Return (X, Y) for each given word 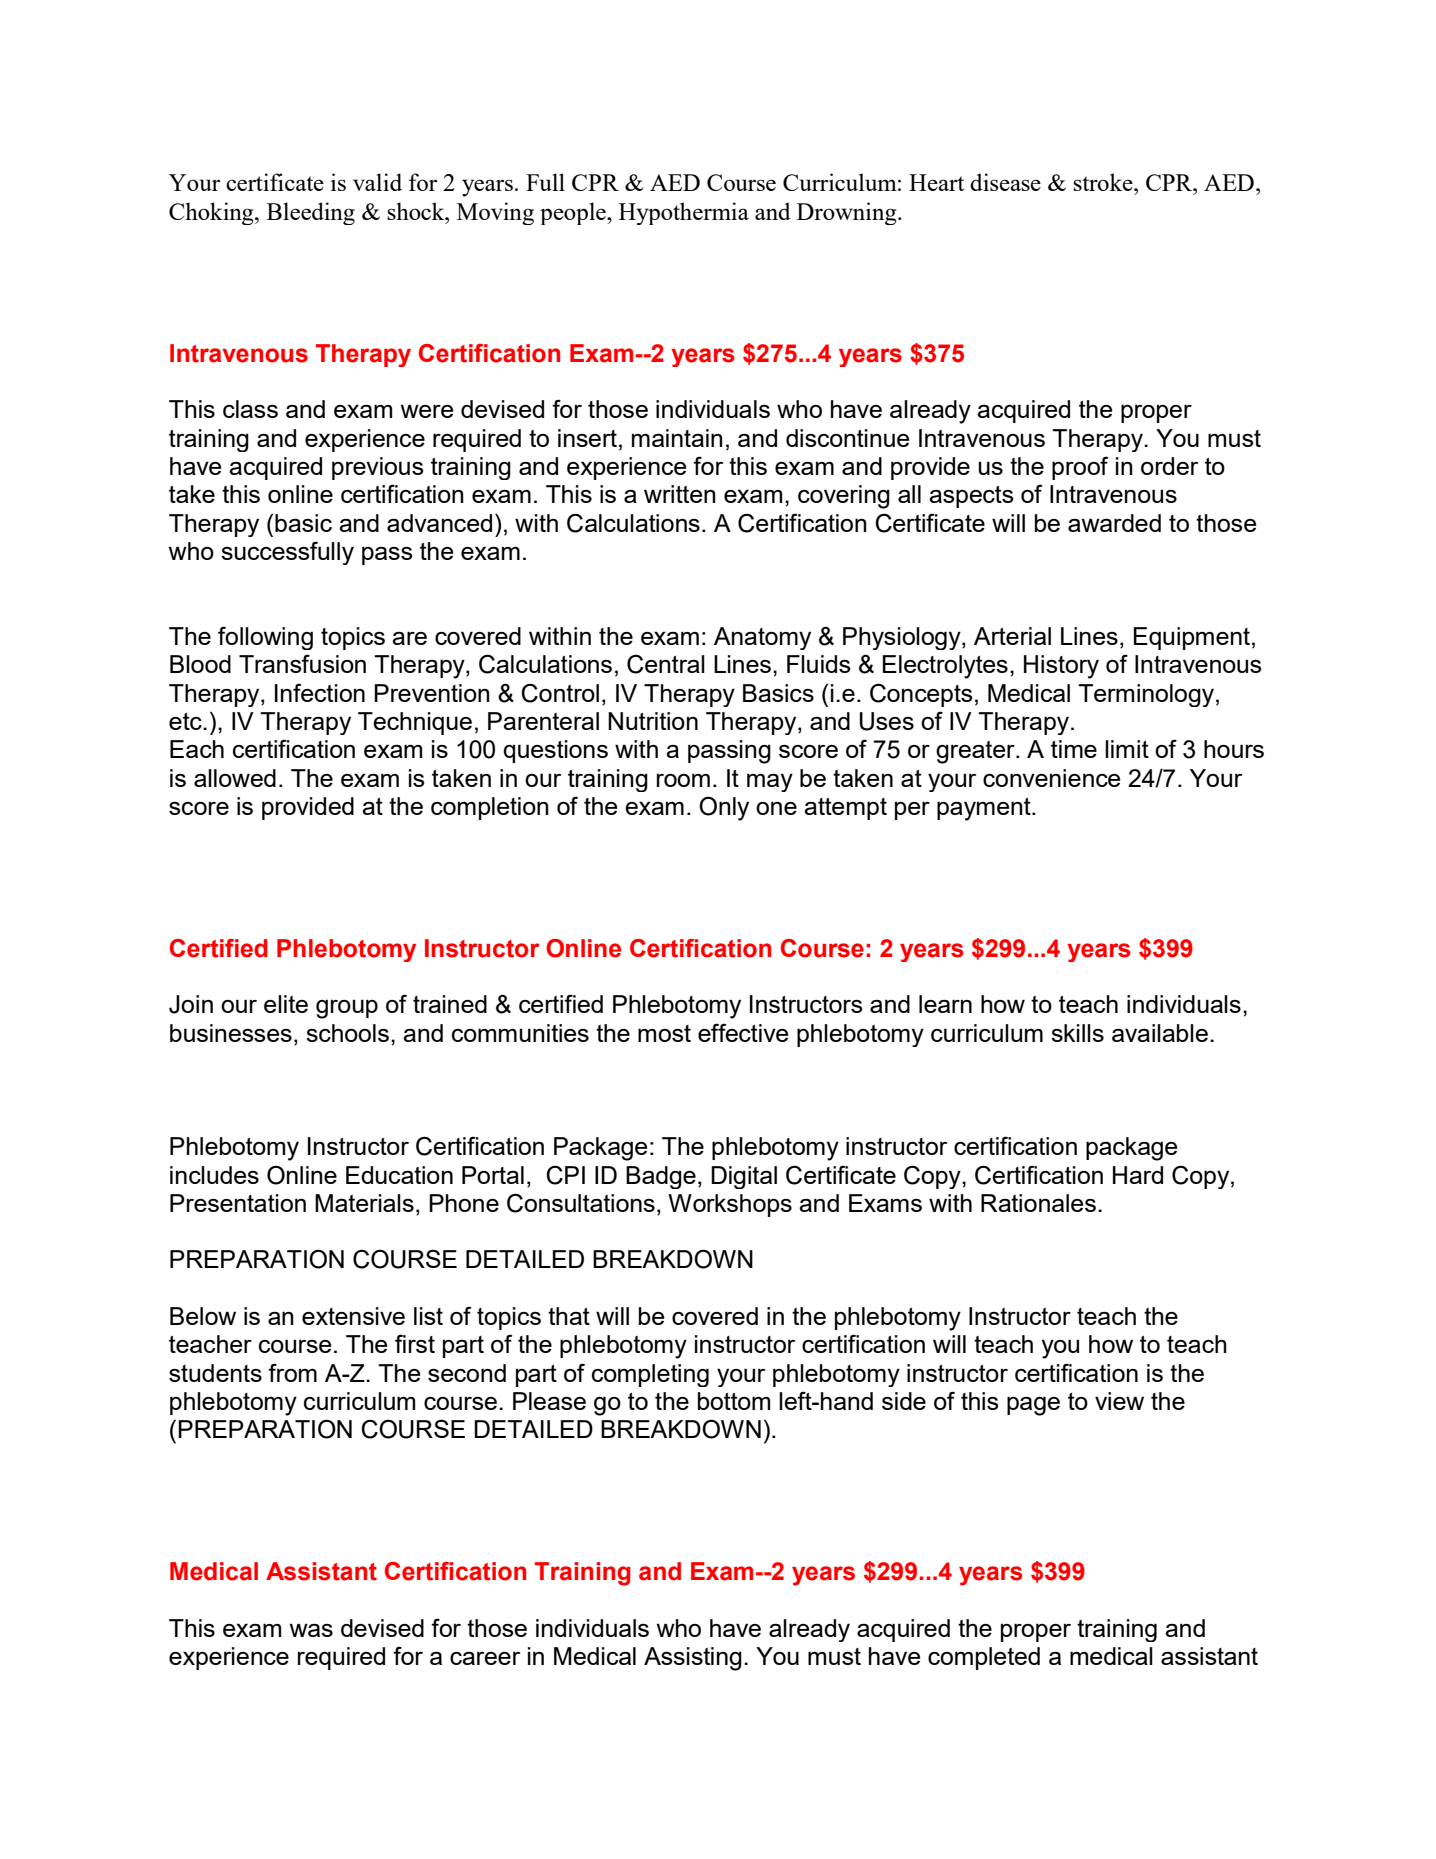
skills (1077, 1033)
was (311, 1630)
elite (286, 1004)
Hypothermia (684, 213)
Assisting (693, 1659)
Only (724, 808)
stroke (1104, 182)
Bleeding (311, 213)
